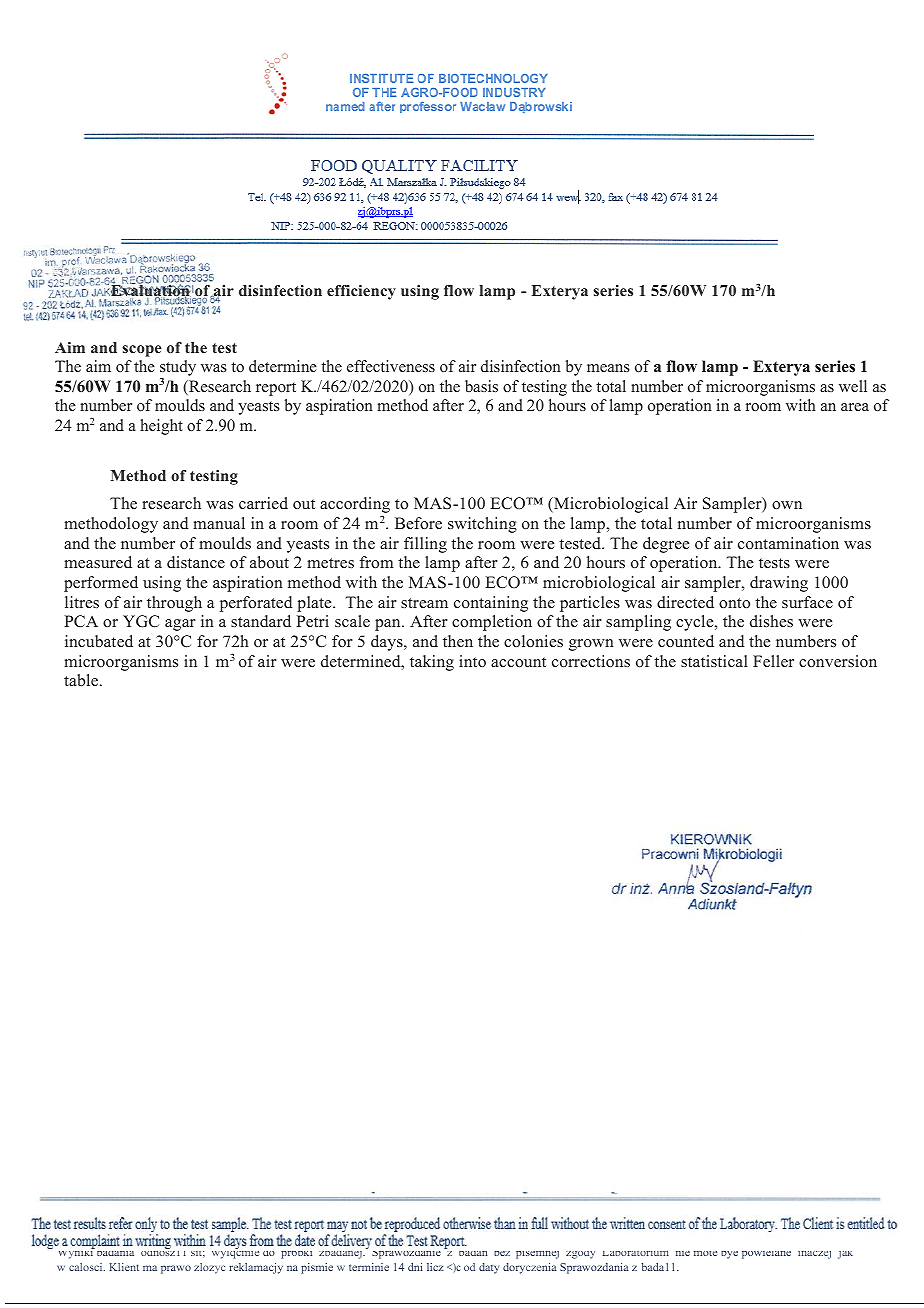  I want to click on effectiveness, so click(391, 366).
